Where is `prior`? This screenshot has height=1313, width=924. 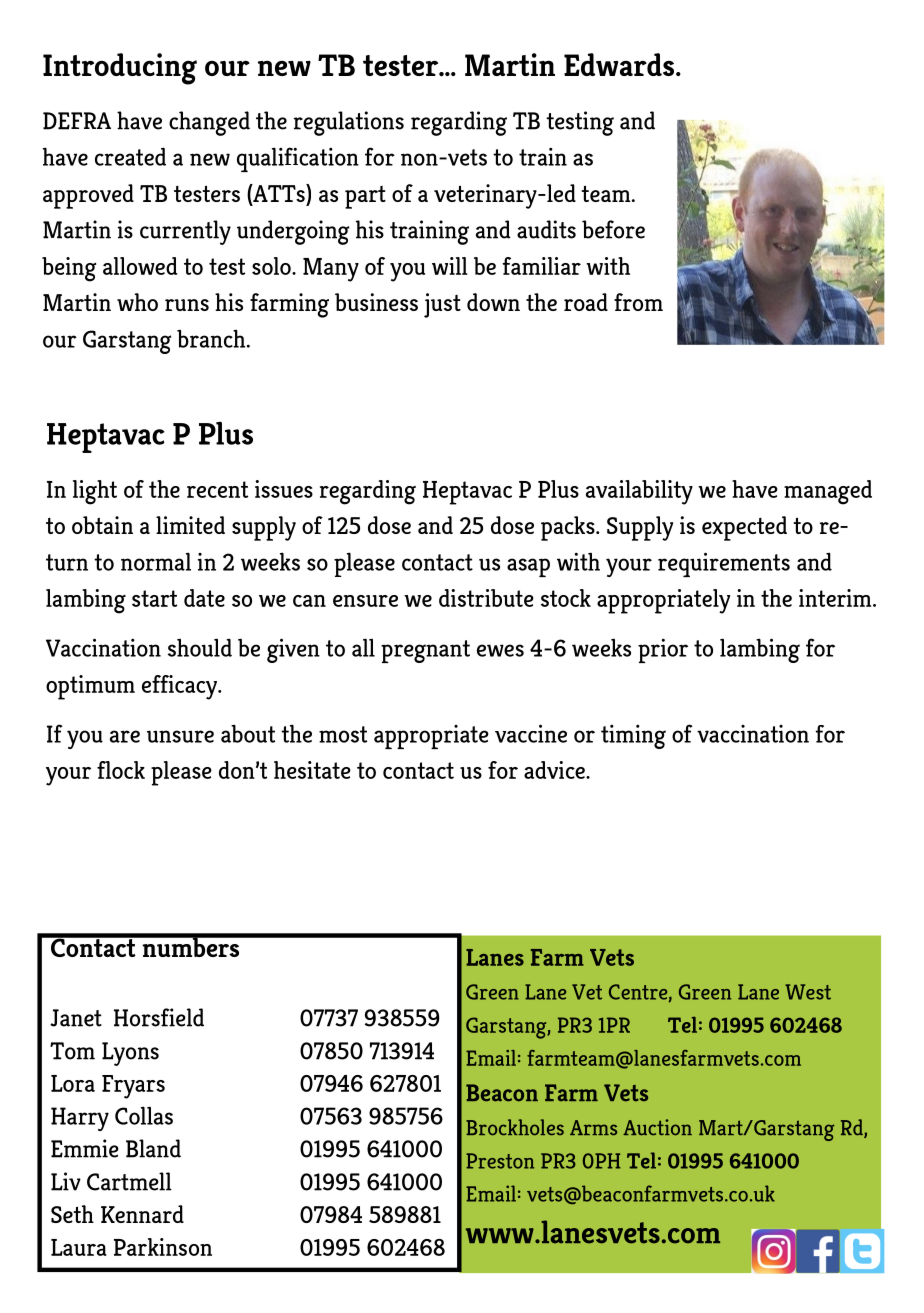
prior is located at coordinates (663, 650).
